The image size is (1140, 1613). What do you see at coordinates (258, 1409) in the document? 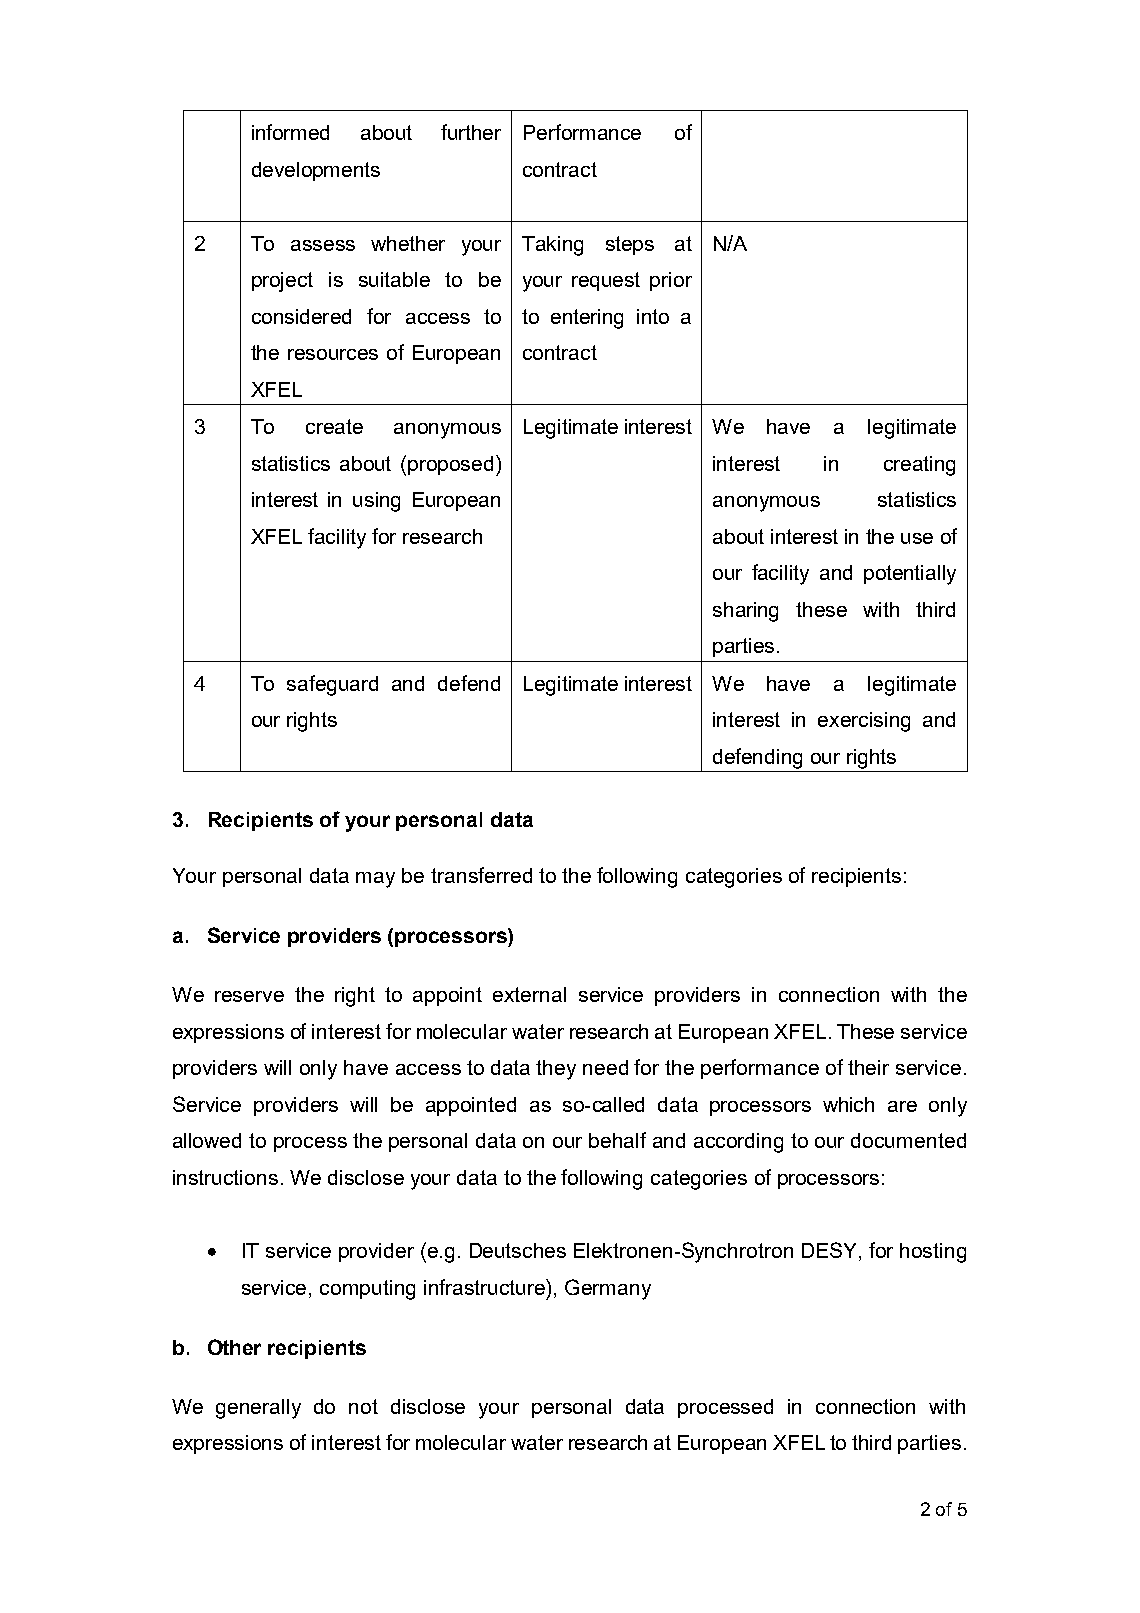
I see `generally` at bounding box center [258, 1409].
